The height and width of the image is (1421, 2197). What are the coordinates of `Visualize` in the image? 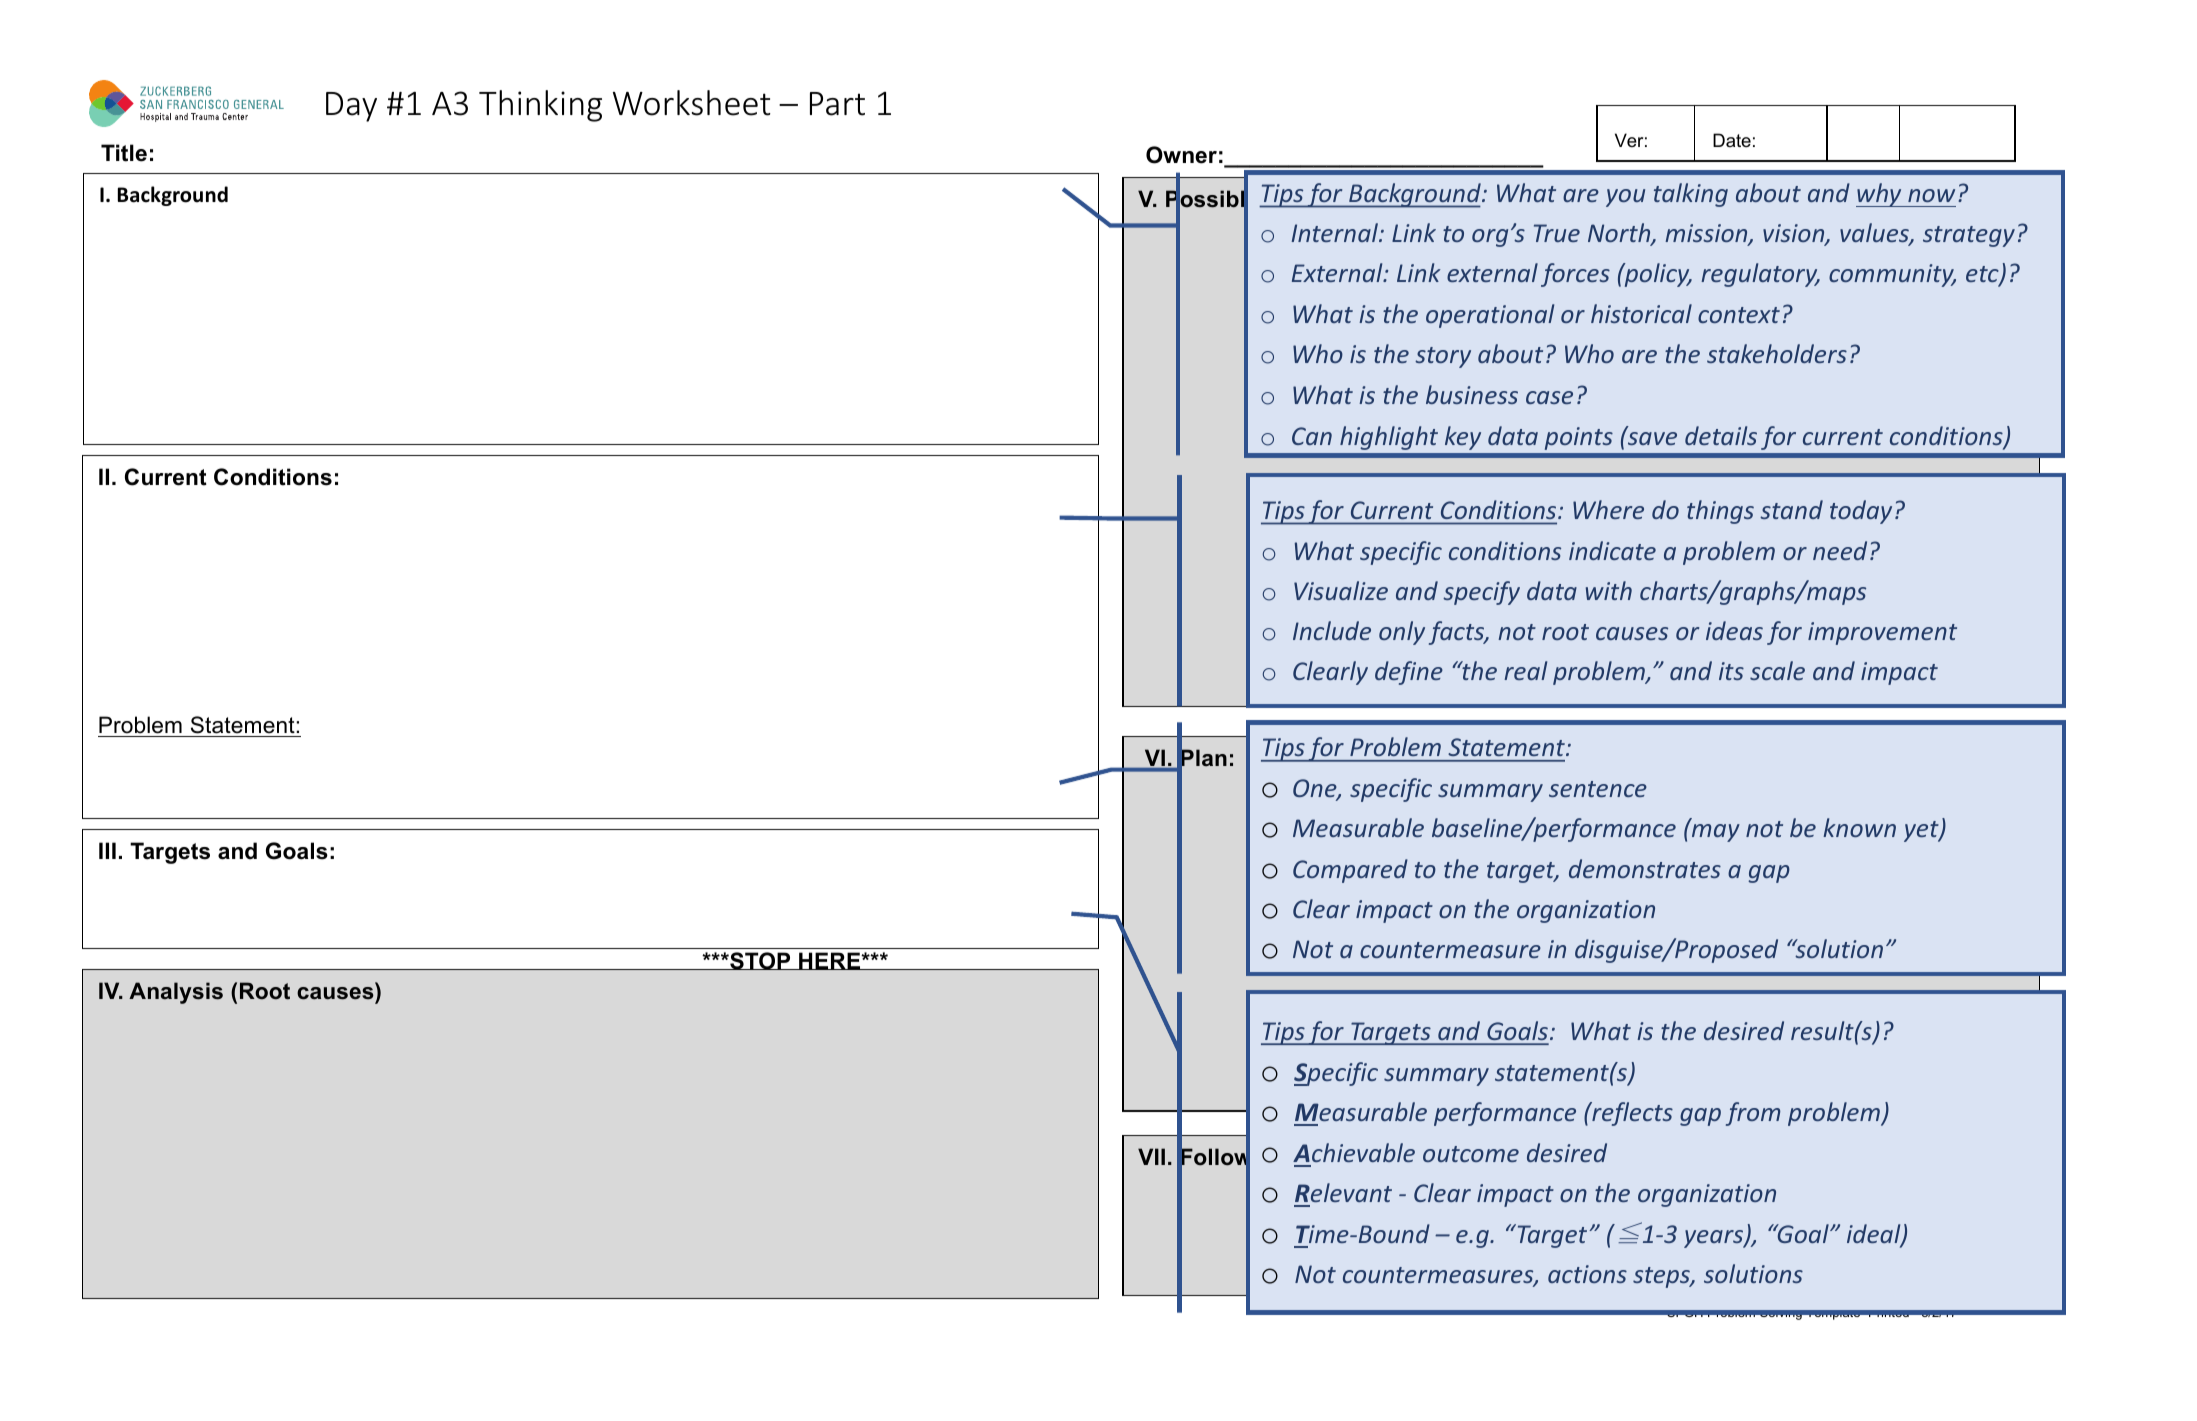 It's located at (1341, 590).
